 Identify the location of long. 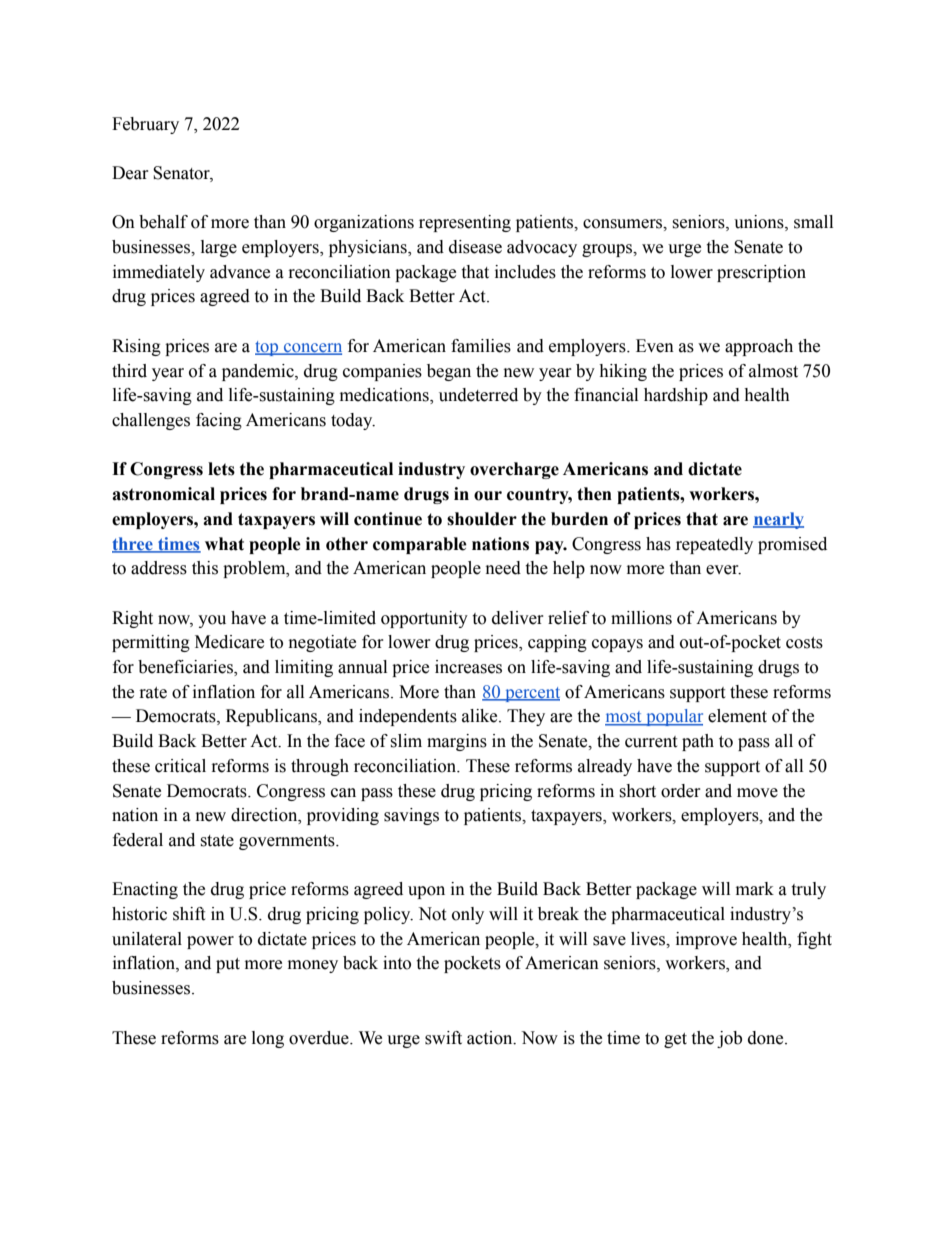
(268, 1039).
